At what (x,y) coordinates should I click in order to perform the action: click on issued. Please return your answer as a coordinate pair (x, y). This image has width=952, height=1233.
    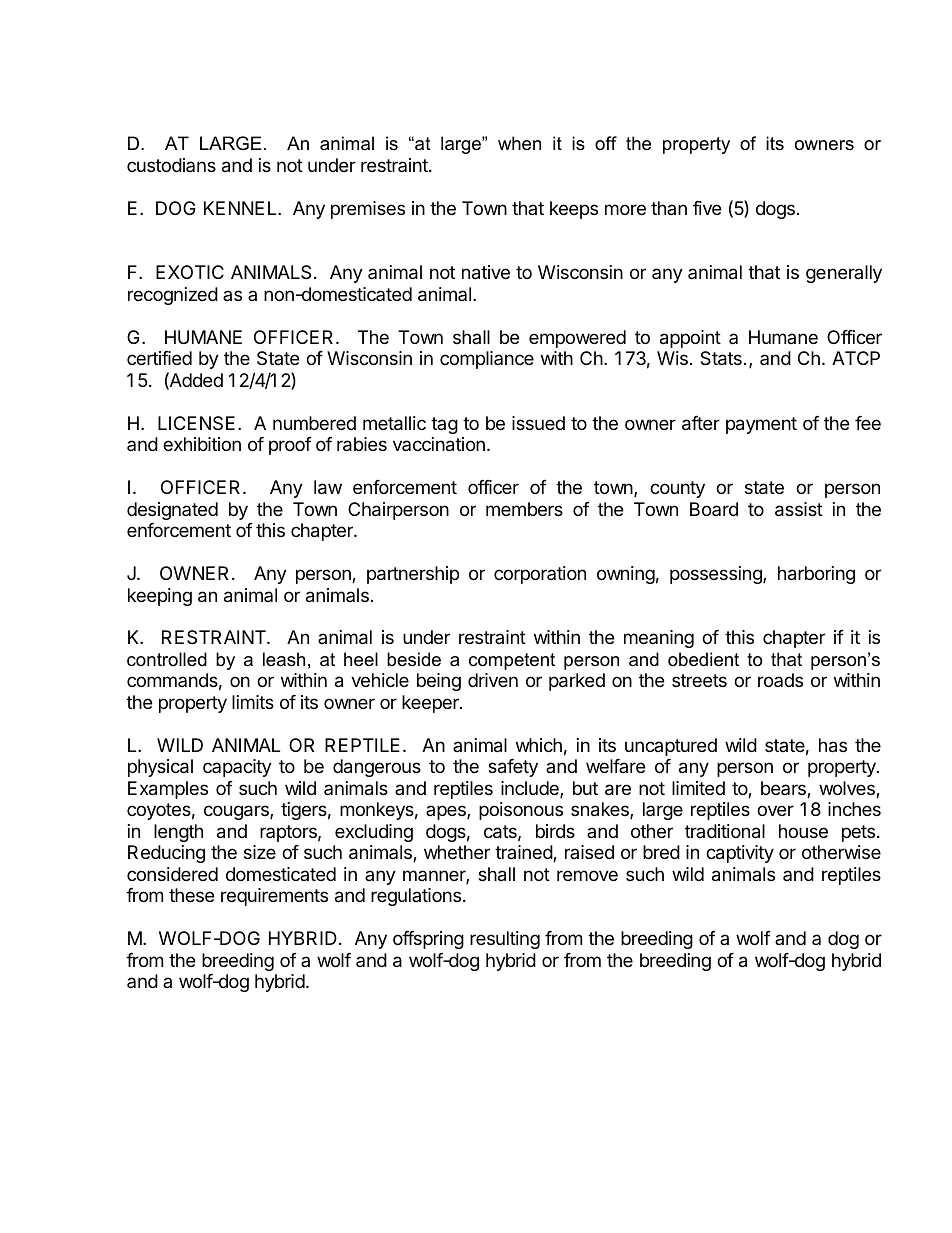
    Looking at the image, I should click on (538, 423).
